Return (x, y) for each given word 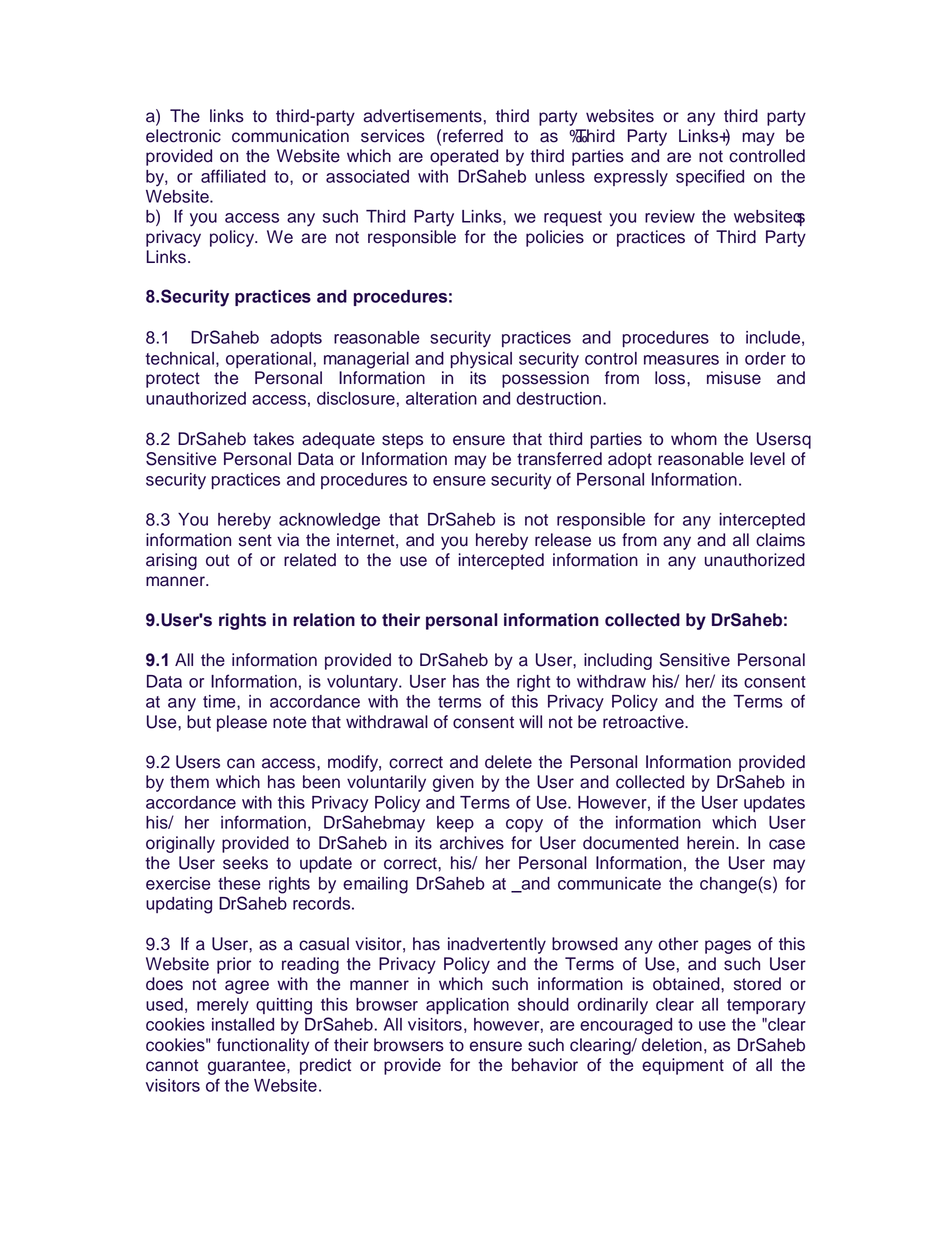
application (467, 1006)
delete (508, 762)
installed (243, 1024)
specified (710, 177)
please (242, 723)
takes (273, 439)
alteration (441, 398)
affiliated (233, 176)
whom (694, 439)
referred (473, 136)
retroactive (644, 722)
